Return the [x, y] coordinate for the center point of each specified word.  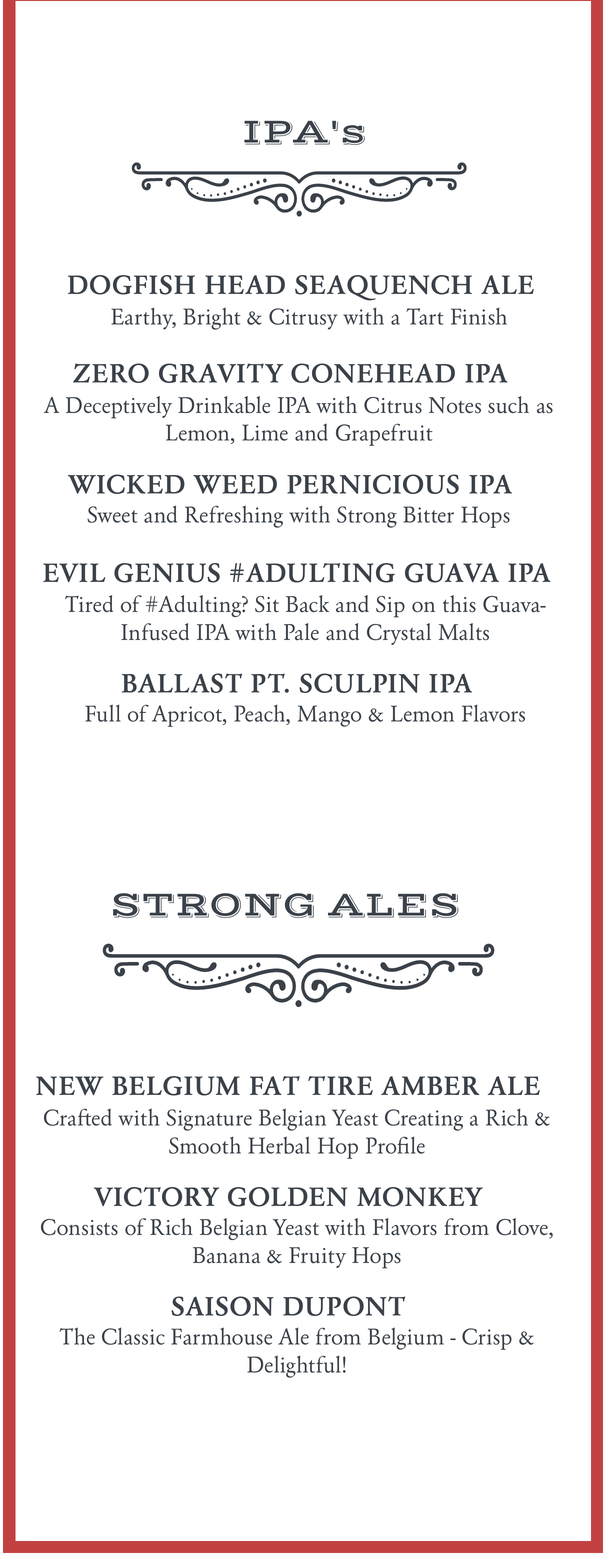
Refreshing [234, 516]
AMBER [430, 1085]
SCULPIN [359, 683]
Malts [464, 632]
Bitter [428, 514]
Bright [212, 319]
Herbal [279, 1145]
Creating [424, 1120]
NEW [69, 1085]
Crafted [78, 1117]
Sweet [112, 514]
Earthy [143, 318]
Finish [479, 316]
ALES [393, 905]
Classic [133, 1336]
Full [103, 713]
